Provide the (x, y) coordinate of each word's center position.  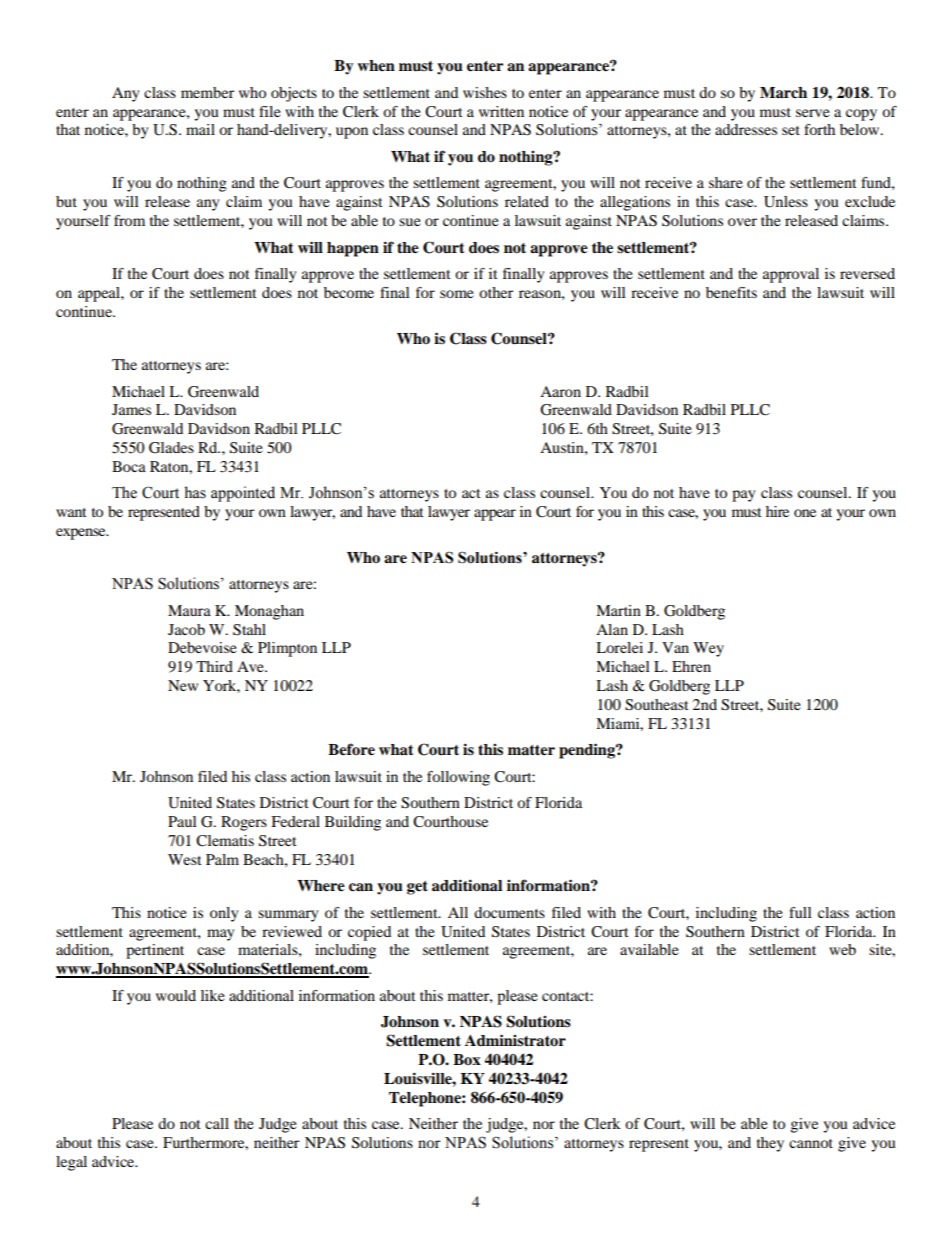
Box (467, 1059)
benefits (731, 292)
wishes (485, 92)
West (185, 859)
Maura (189, 610)
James (131, 409)
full (800, 912)
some (457, 294)
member (207, 92)
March (783, 92)
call (217, 1123)
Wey (708, 649)
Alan (612, 629)
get (417, 888)
